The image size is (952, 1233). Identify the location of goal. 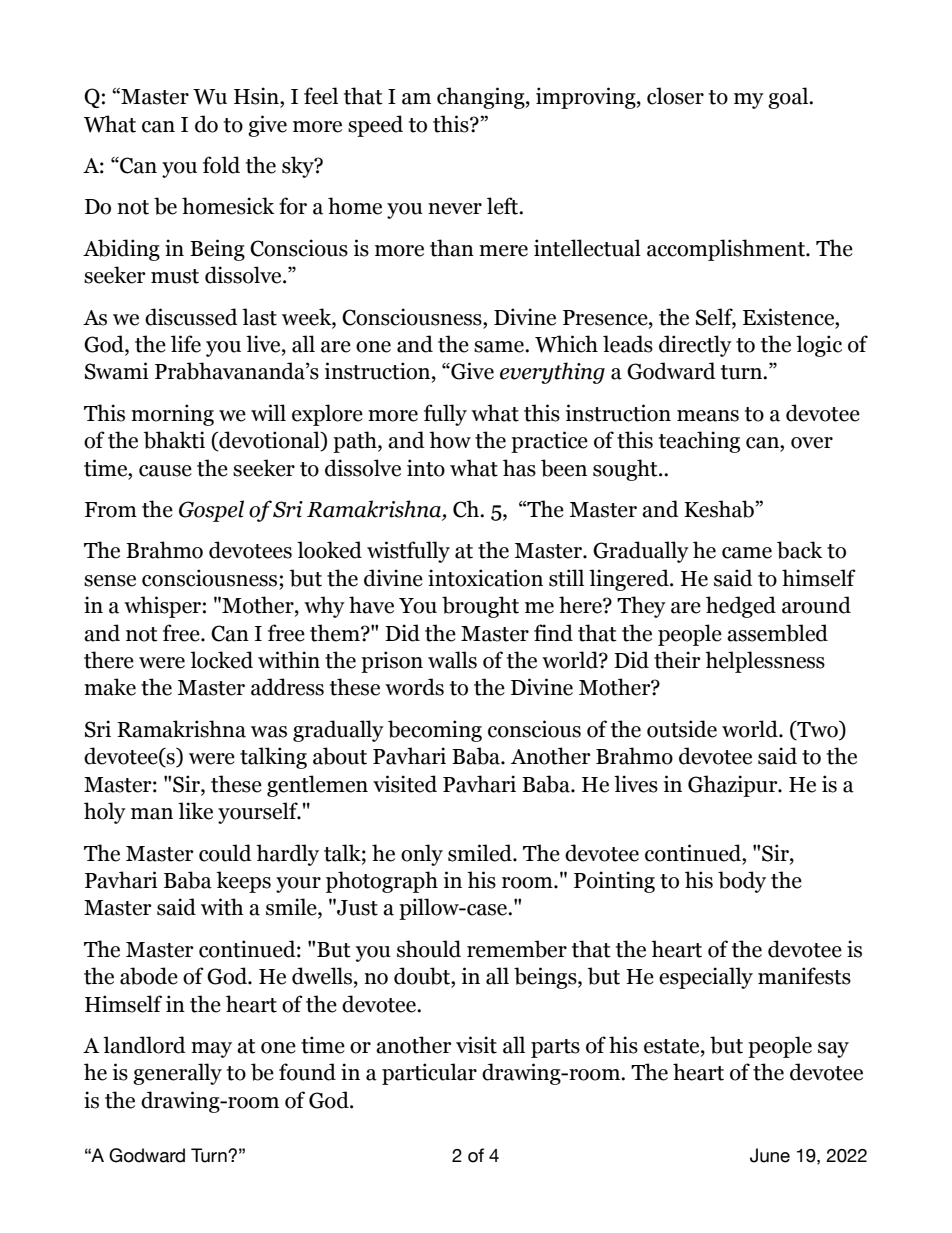
(789, 98).
